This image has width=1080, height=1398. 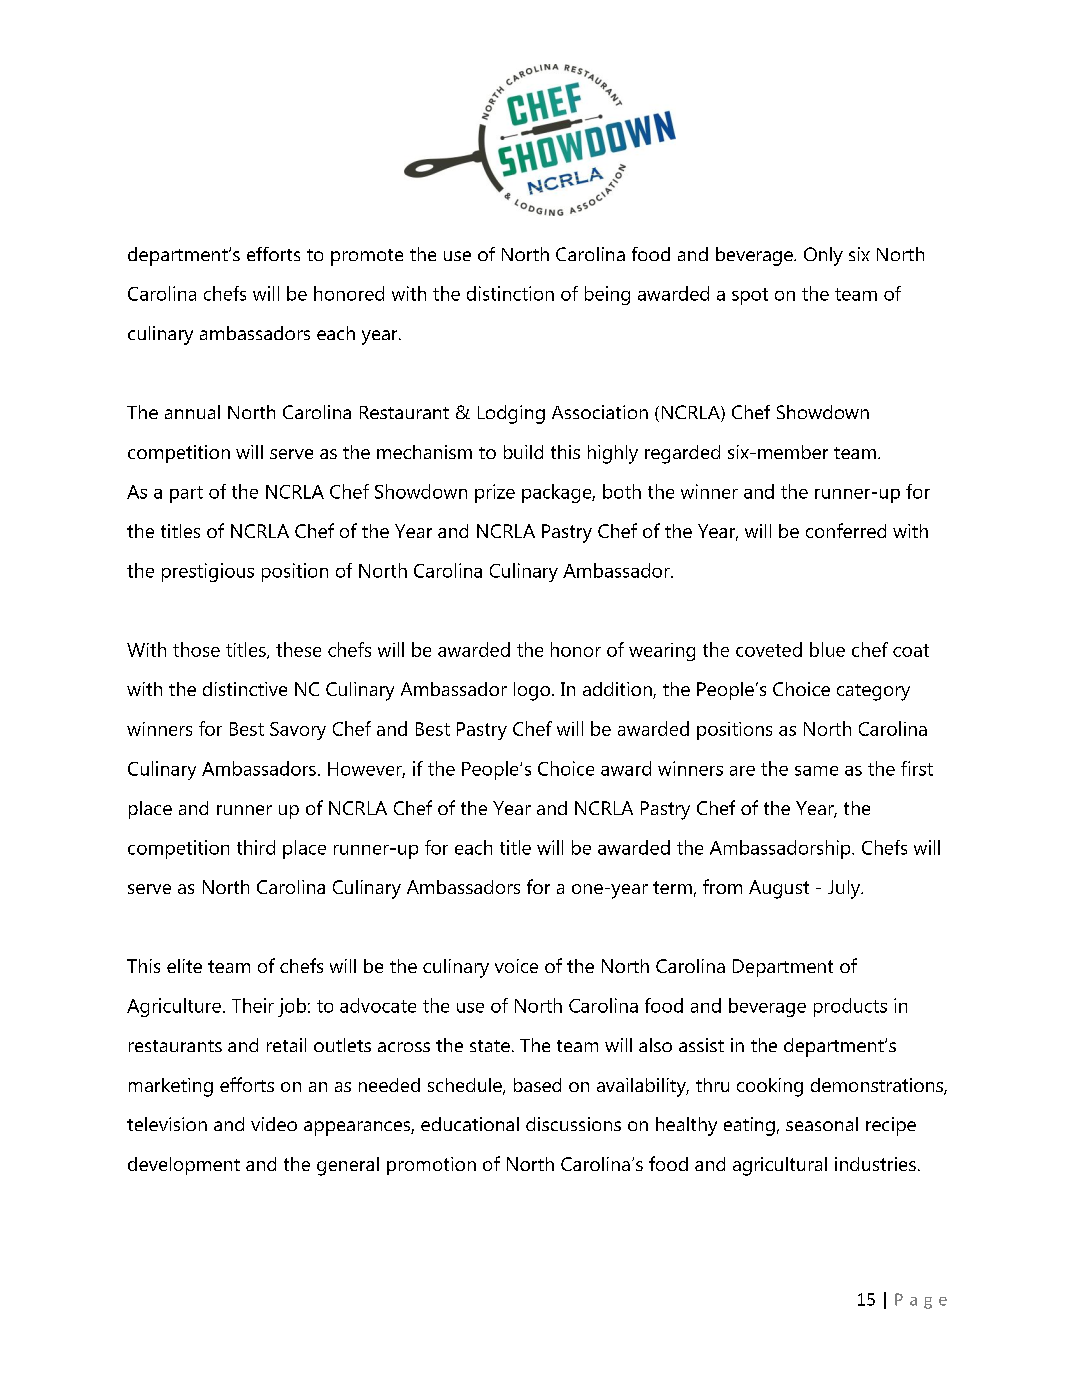 I want to click on discussions, so click(x=573, y=1124).
